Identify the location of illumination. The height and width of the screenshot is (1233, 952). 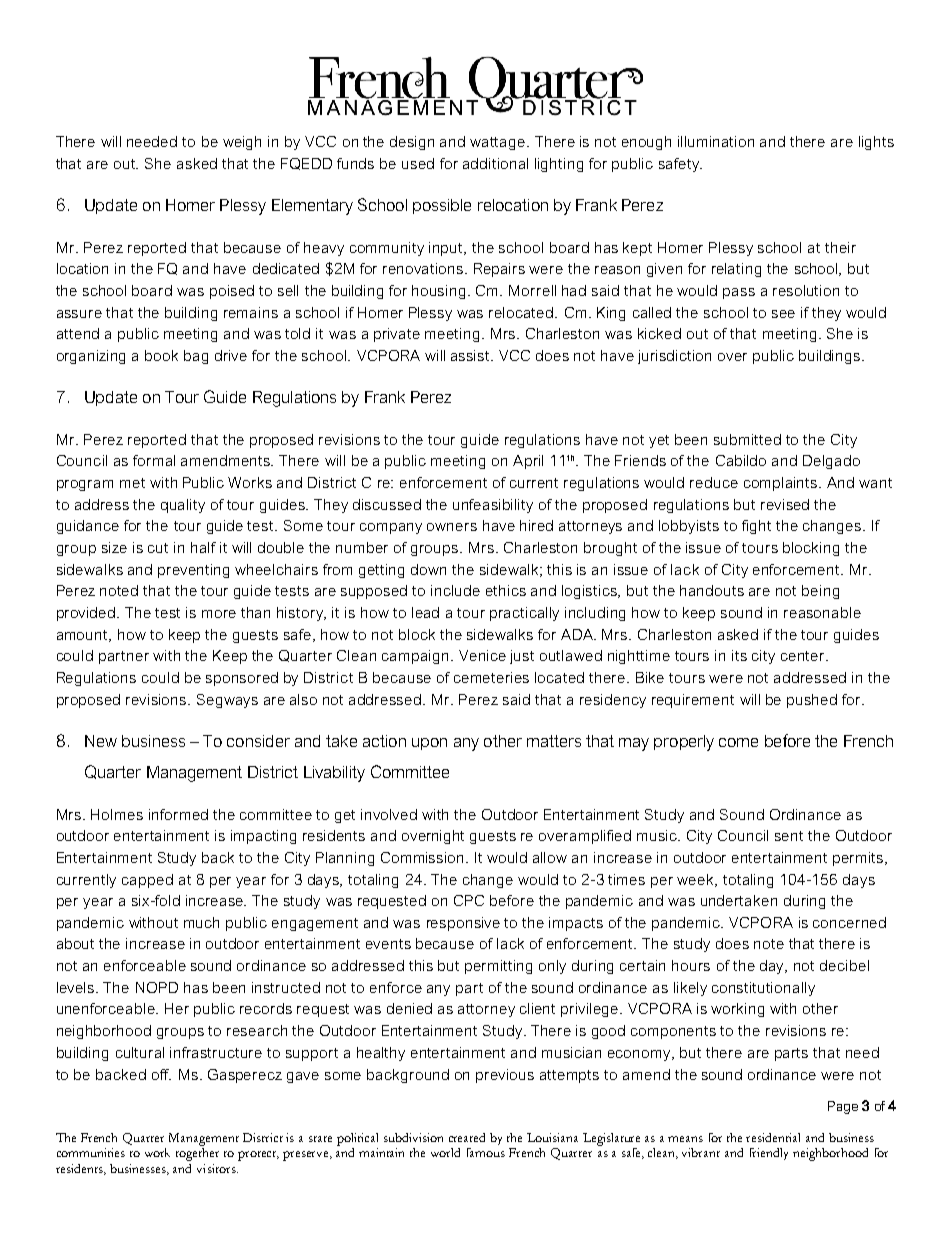
(716, 141).
